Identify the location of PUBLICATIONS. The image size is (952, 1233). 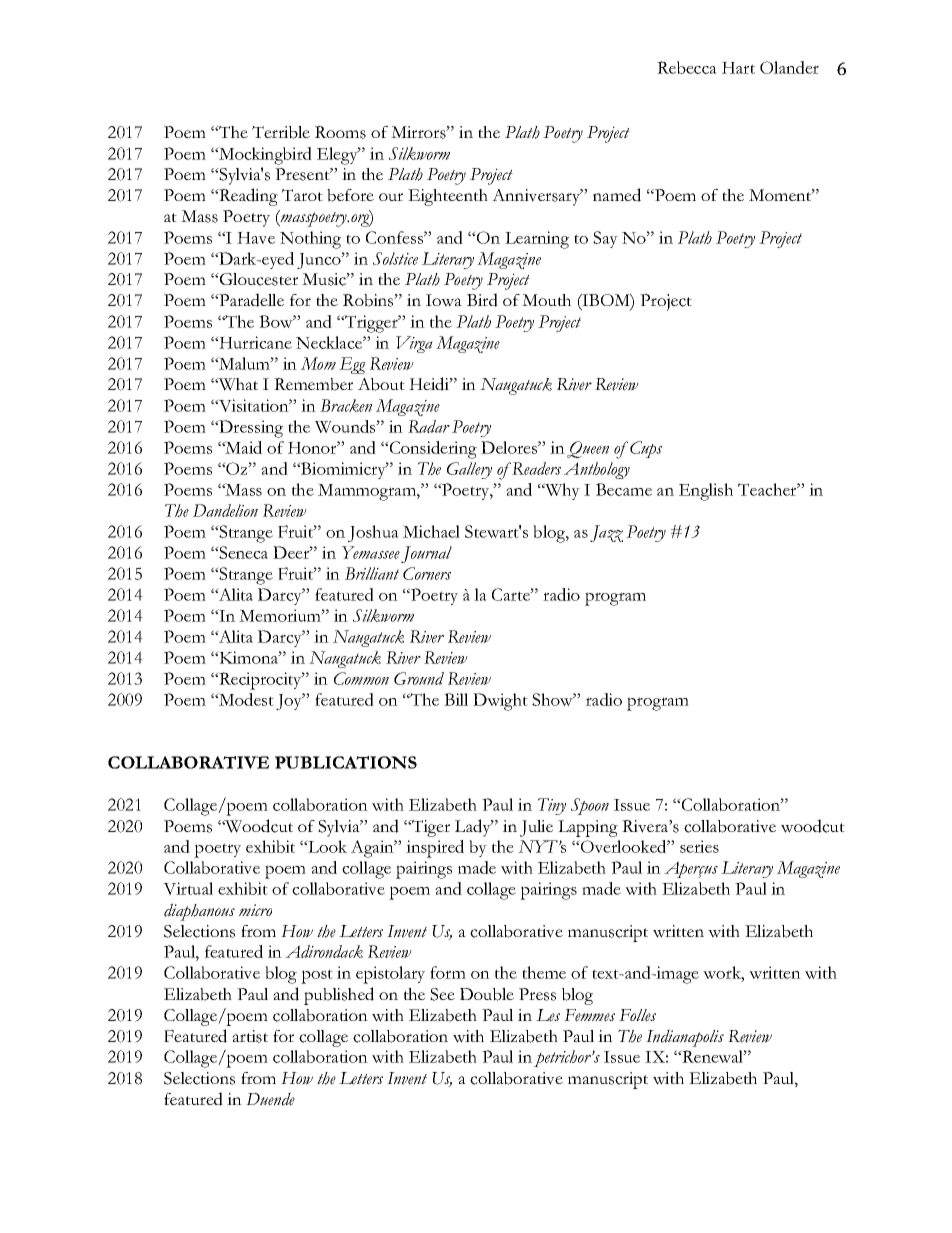
(346, 762).
